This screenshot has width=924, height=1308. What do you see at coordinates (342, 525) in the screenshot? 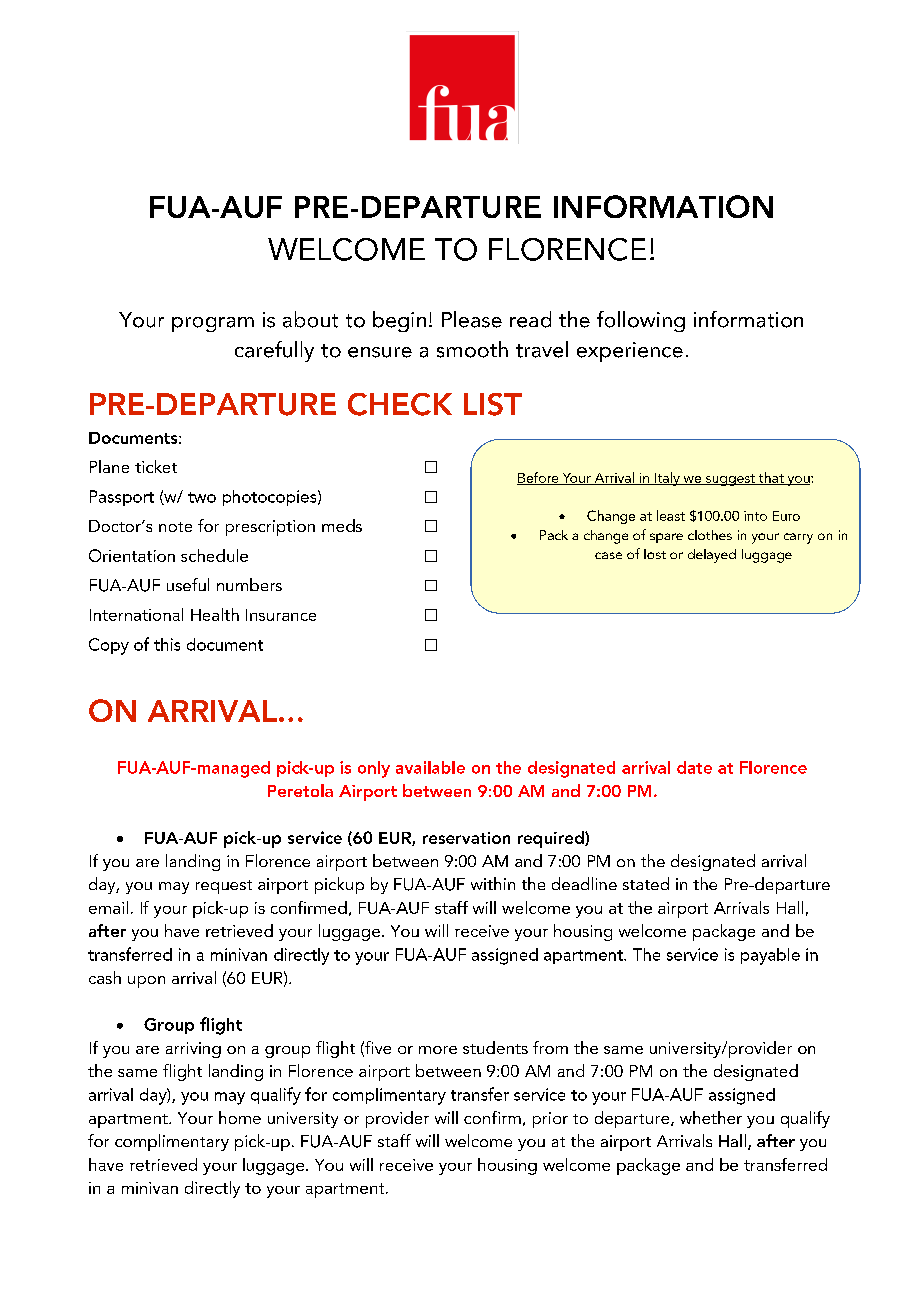
I see `meds` at bounding box center [342, 525].
